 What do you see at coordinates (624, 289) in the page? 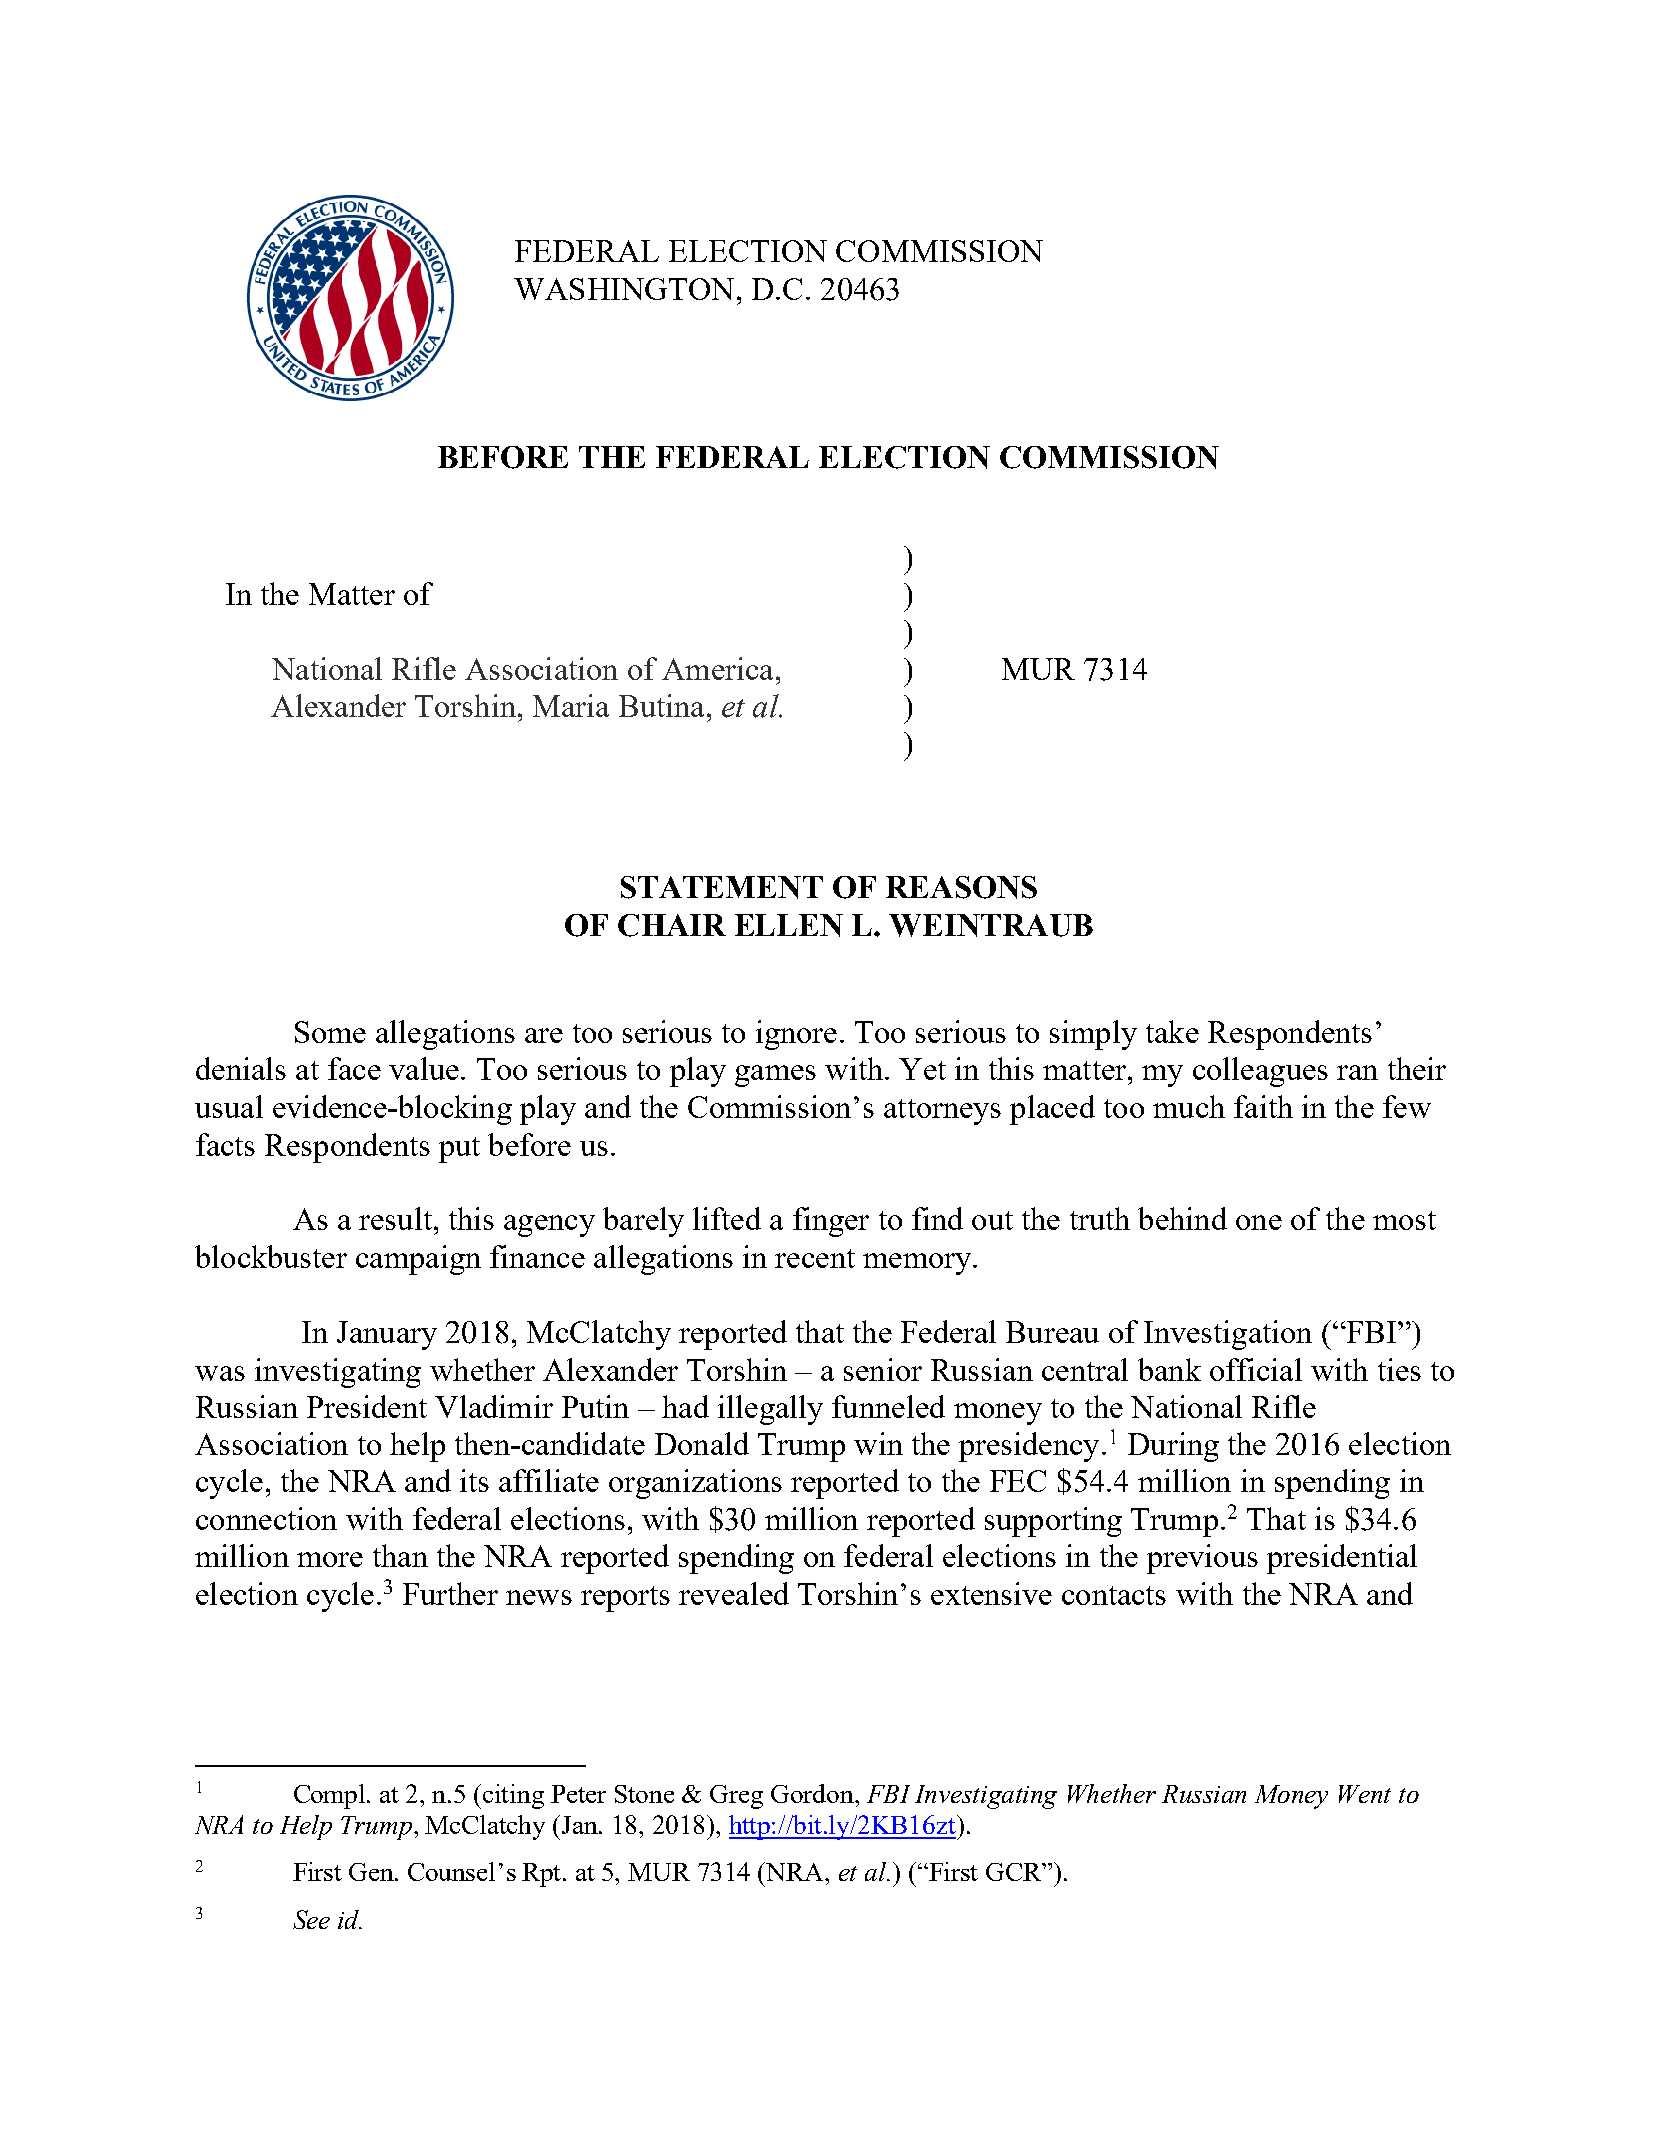
I see `WASHINGTON` at bounding box center [624, 289].
